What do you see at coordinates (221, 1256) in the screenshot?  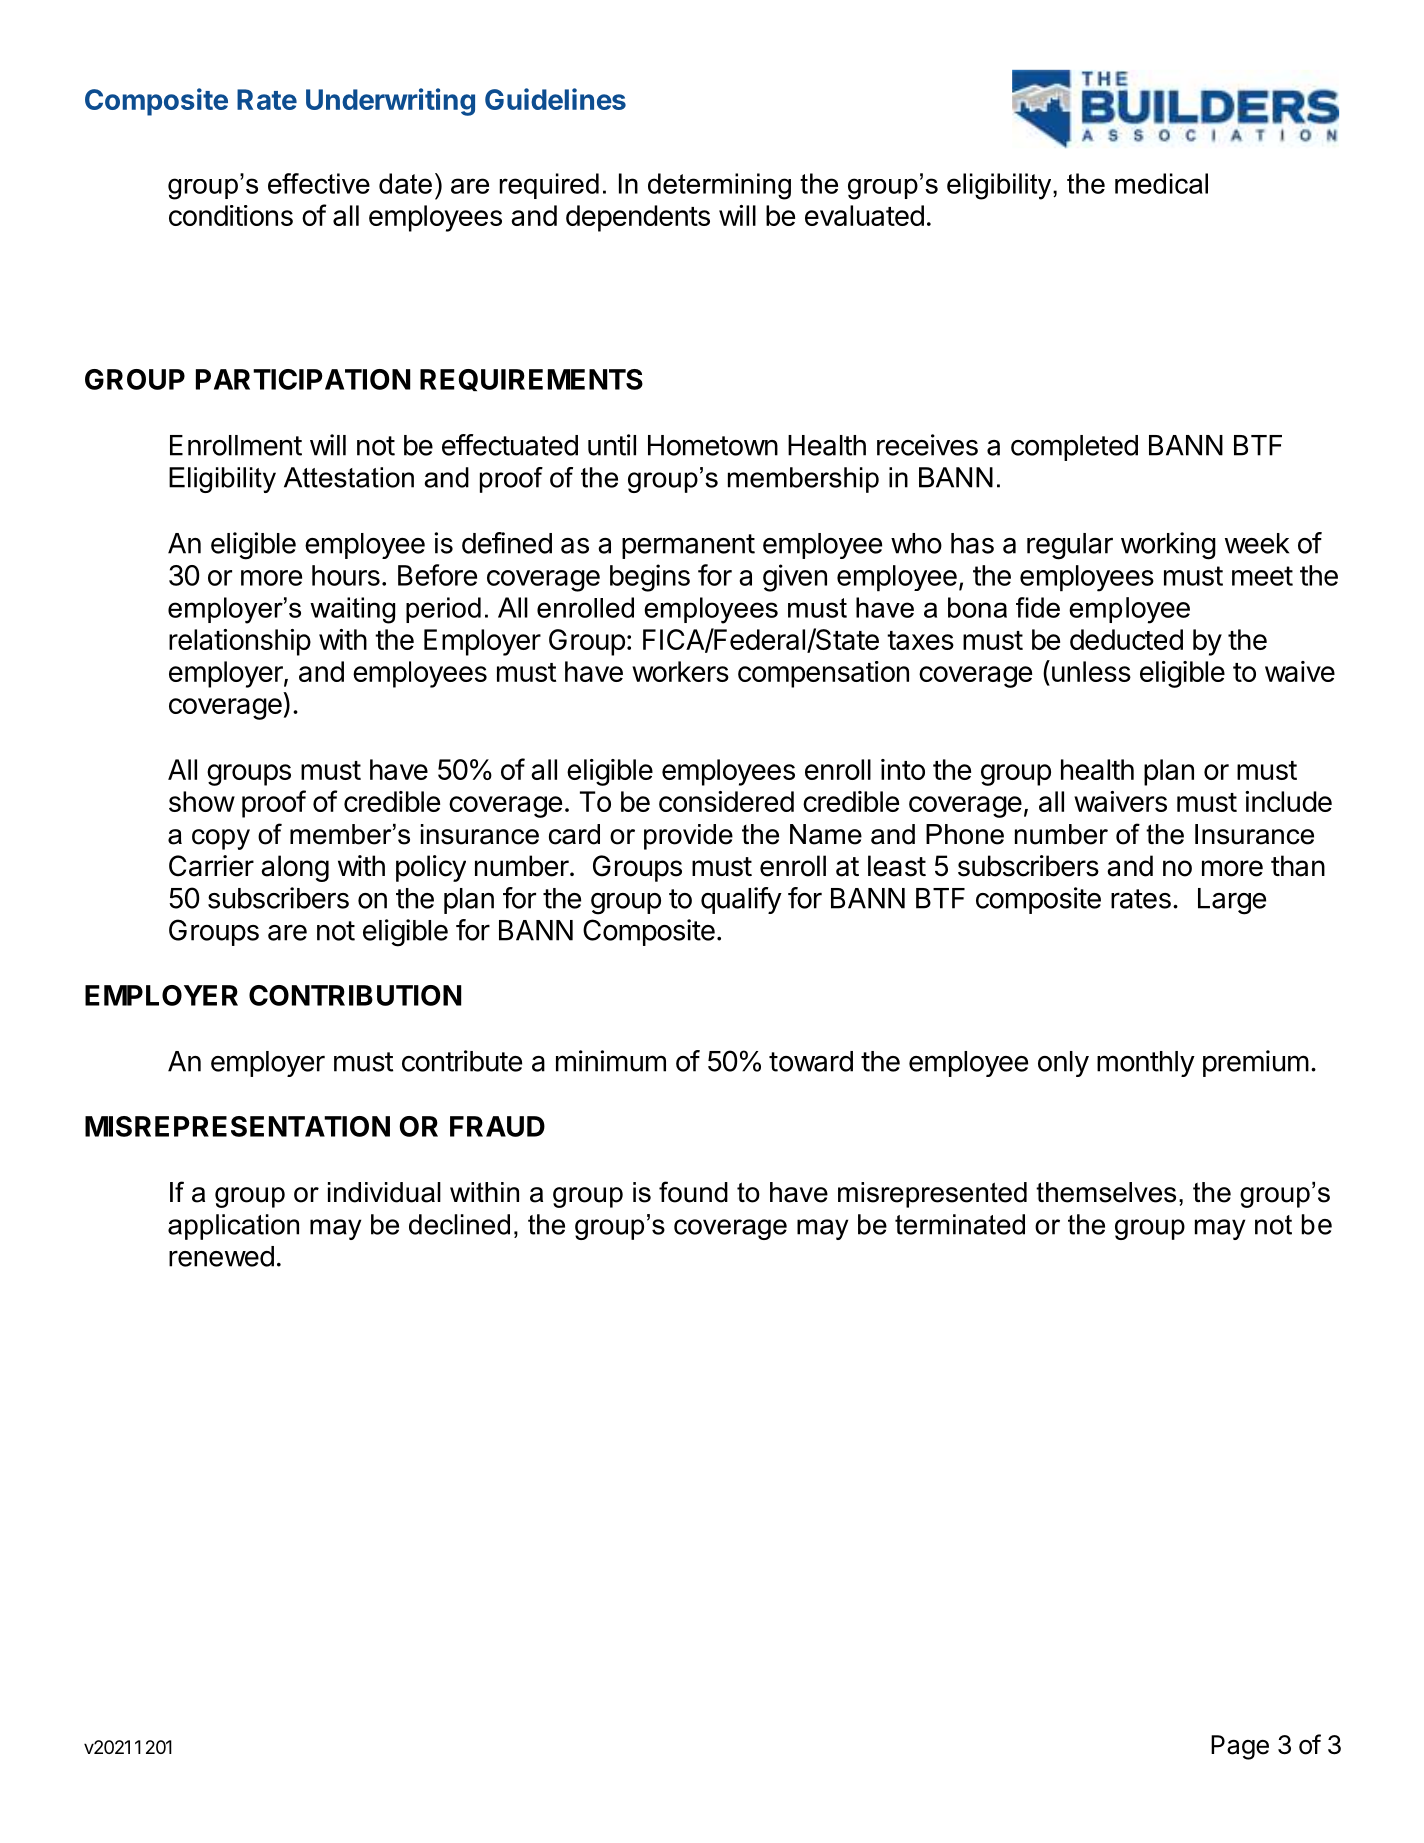 I see `renewed` at bounding box center [221, 1256].
